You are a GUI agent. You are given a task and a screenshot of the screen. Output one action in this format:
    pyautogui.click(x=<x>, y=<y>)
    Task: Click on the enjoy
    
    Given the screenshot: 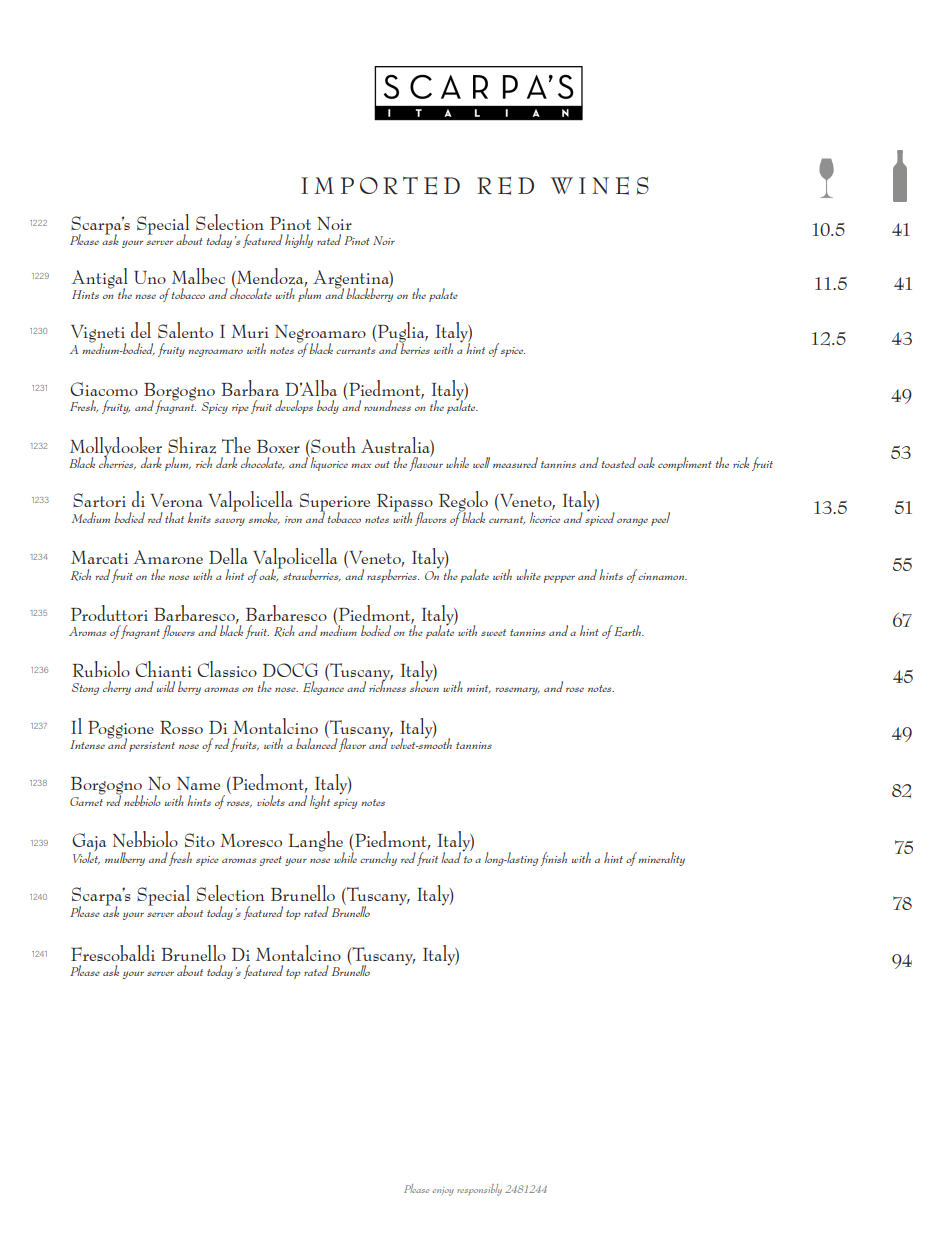 What is the action you would take?
    pyautogui.click(x=443, y=1191)
